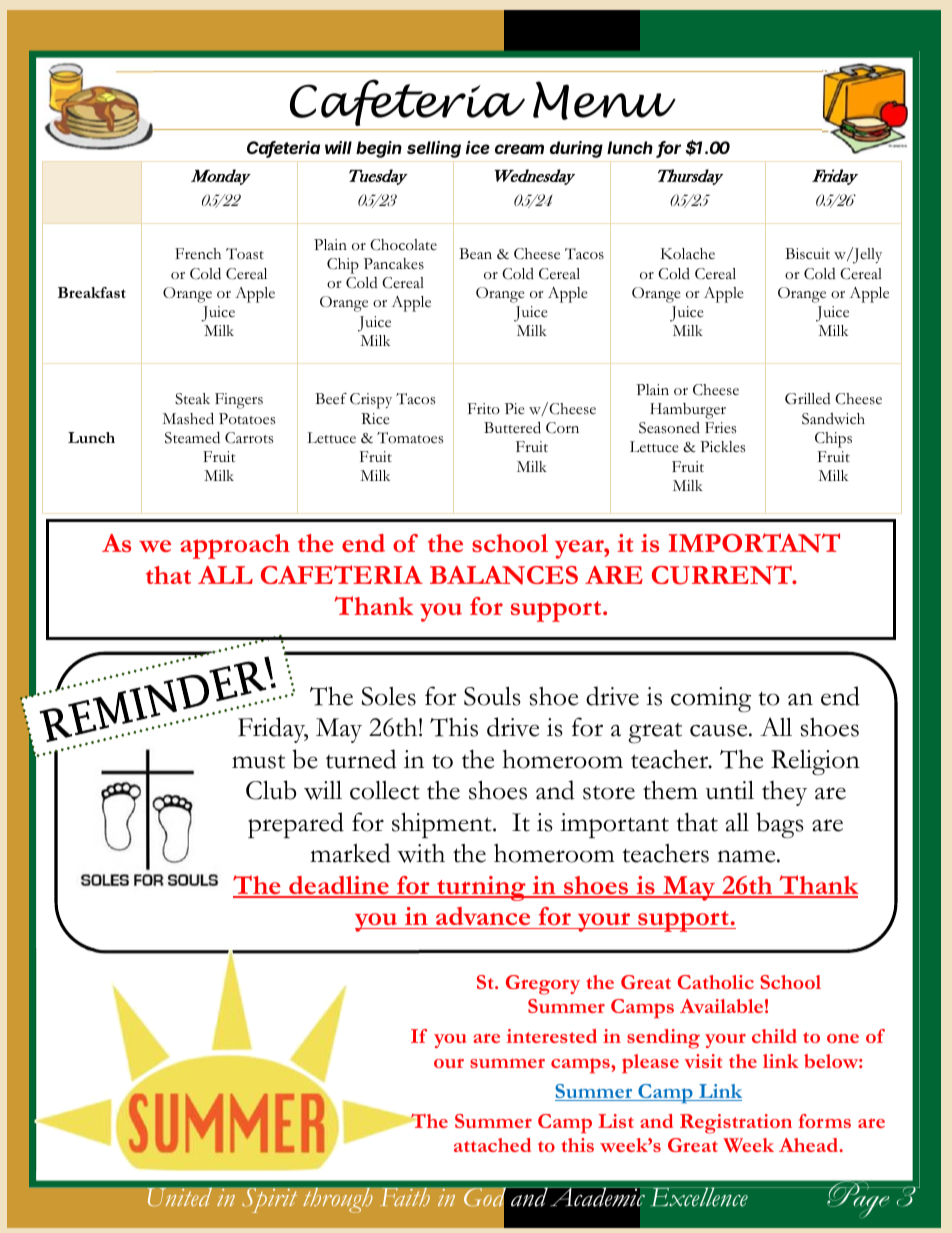 The height and width of the page is (1233, 952). What do you see at coordinates (339, 886) in the page?
I see `deadline` at bounding box center [339, 886].
